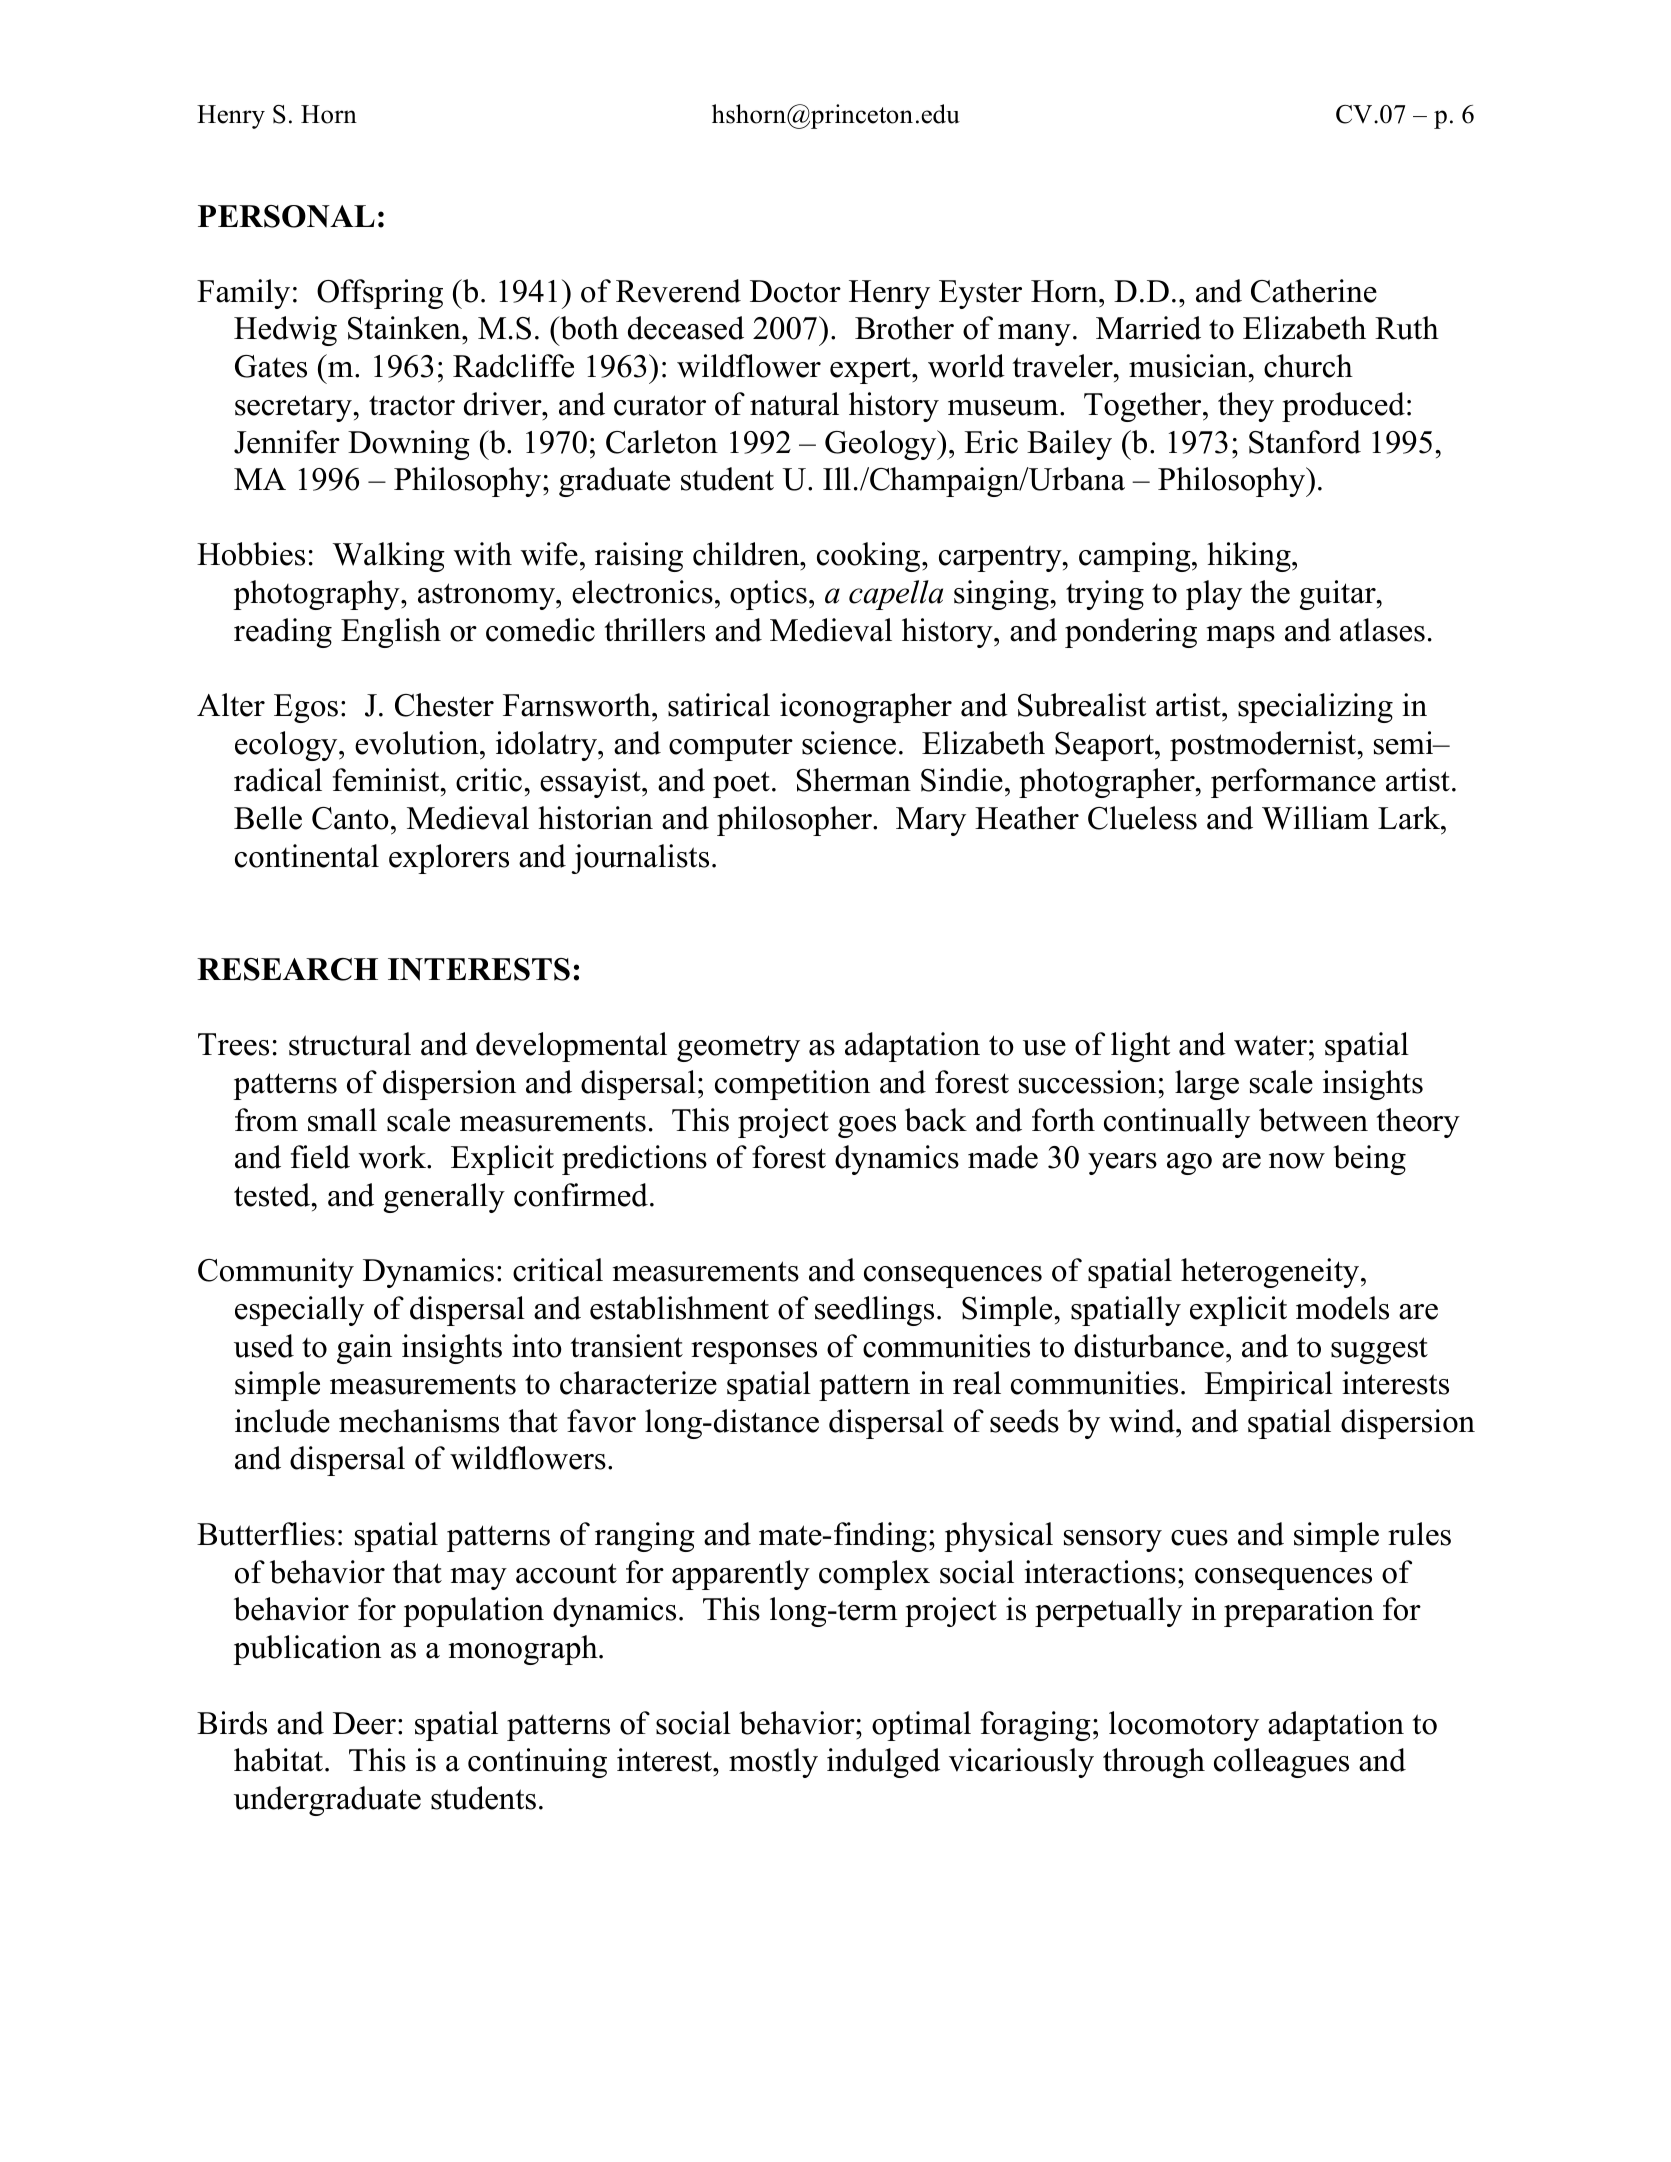 Image resolution: width=1671 pixels, height=2162 pixels. Describe the element at coordinates (738, 1048) in the image. I see `geometry` at that location.
